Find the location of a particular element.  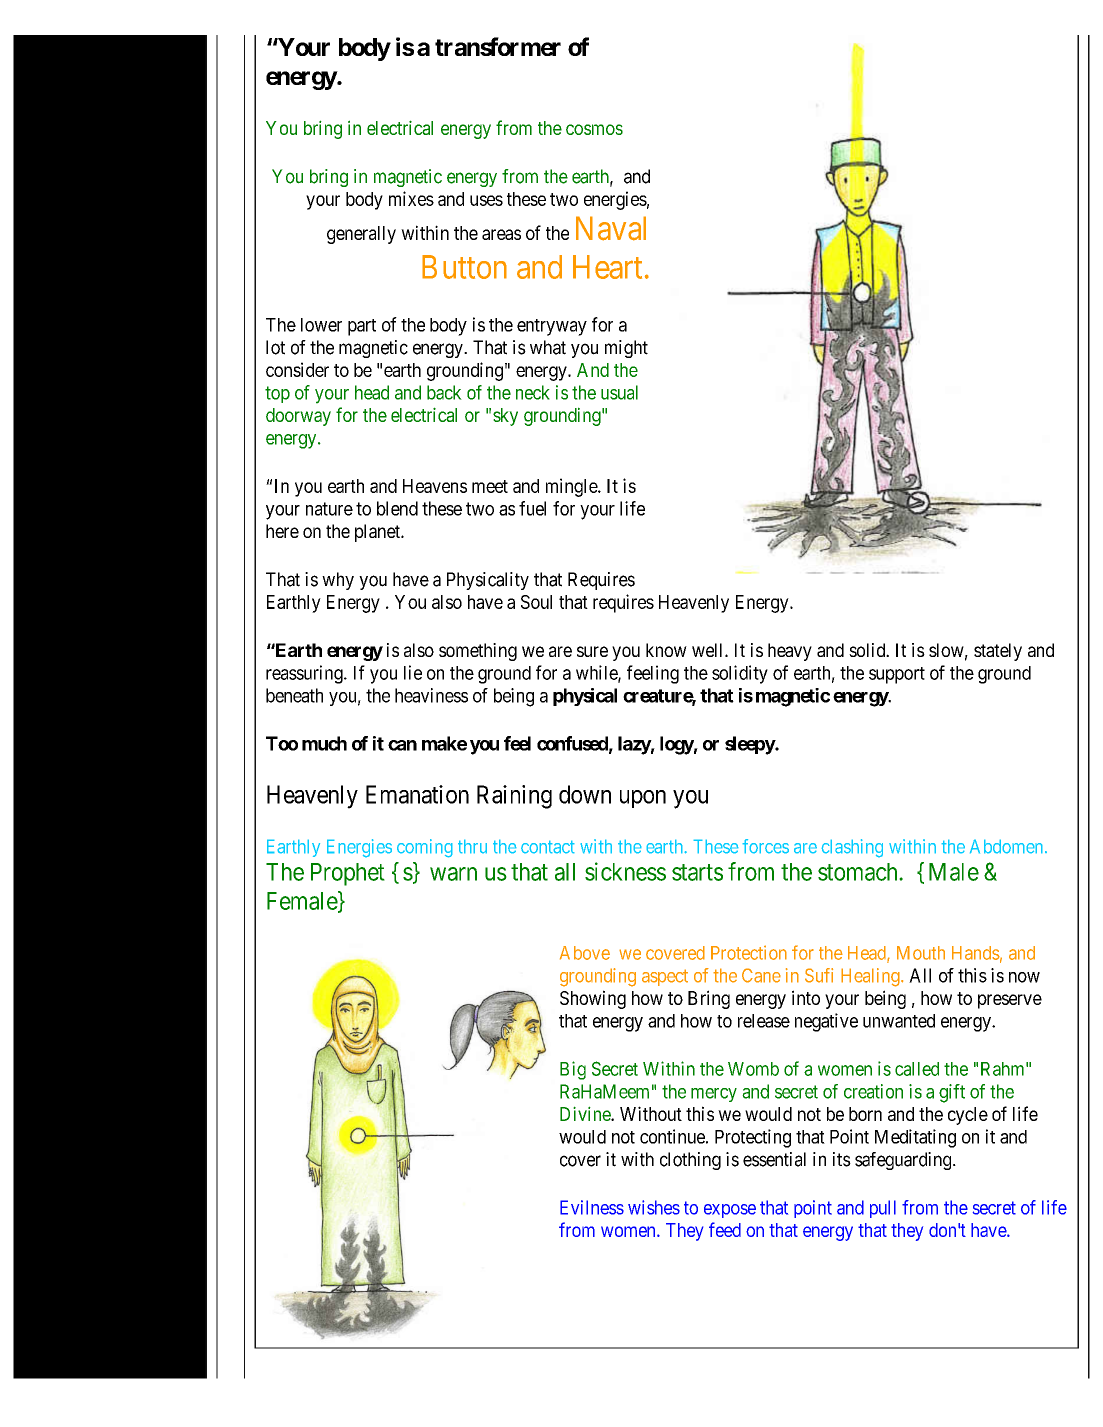

cosmos is located at coordinates (594, 129).
